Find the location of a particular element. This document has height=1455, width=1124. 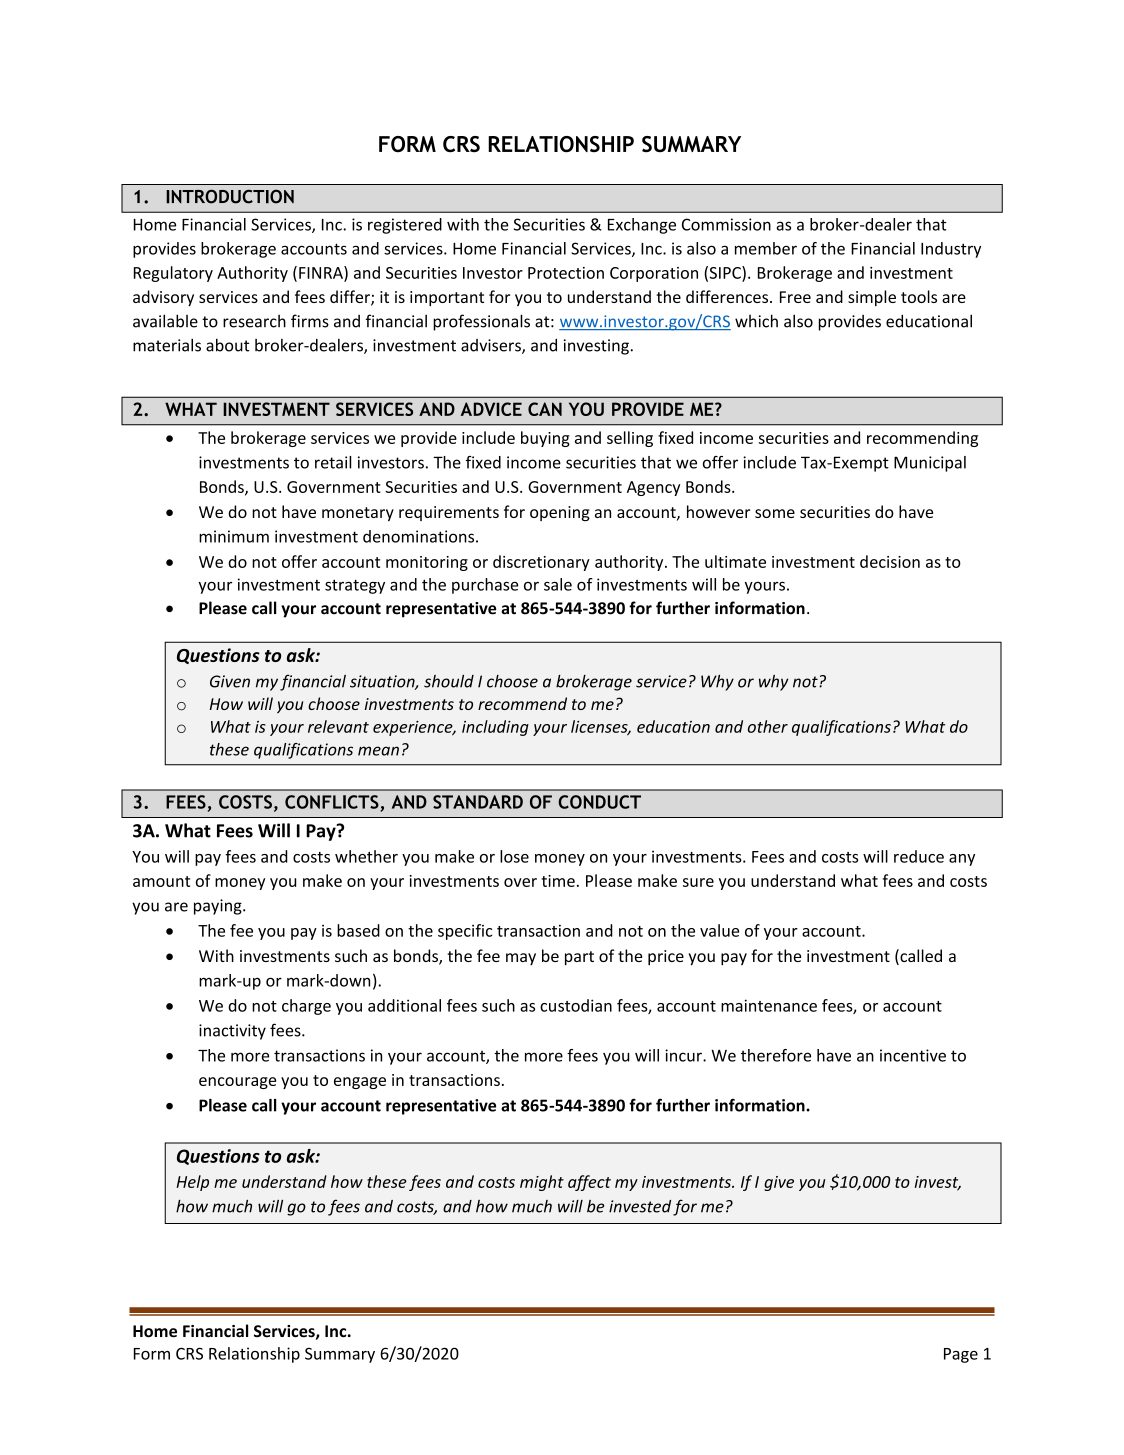

Protection is located at coordinates (566, 273).
